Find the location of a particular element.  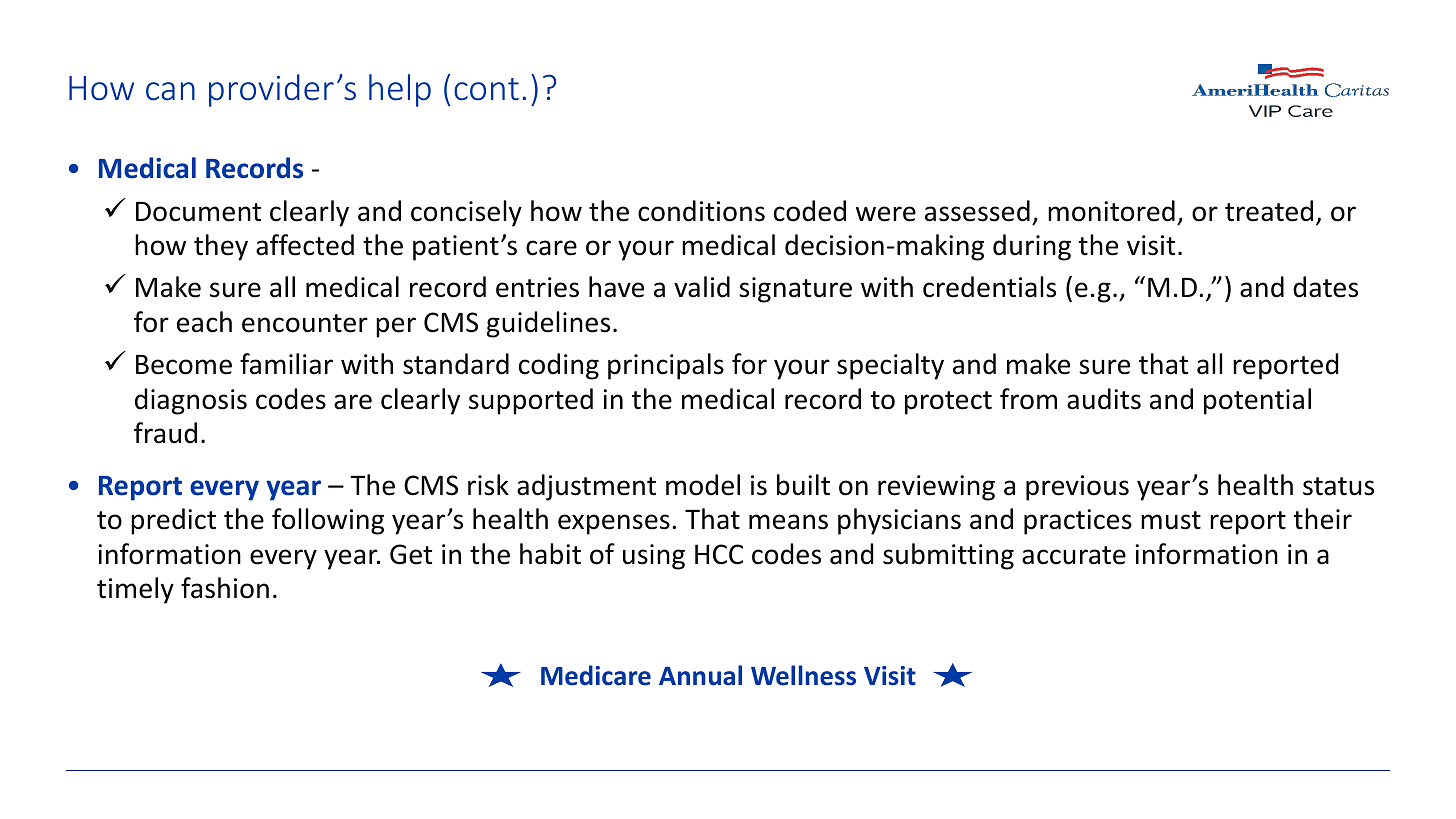

can is located at coordinates (170, 91).
